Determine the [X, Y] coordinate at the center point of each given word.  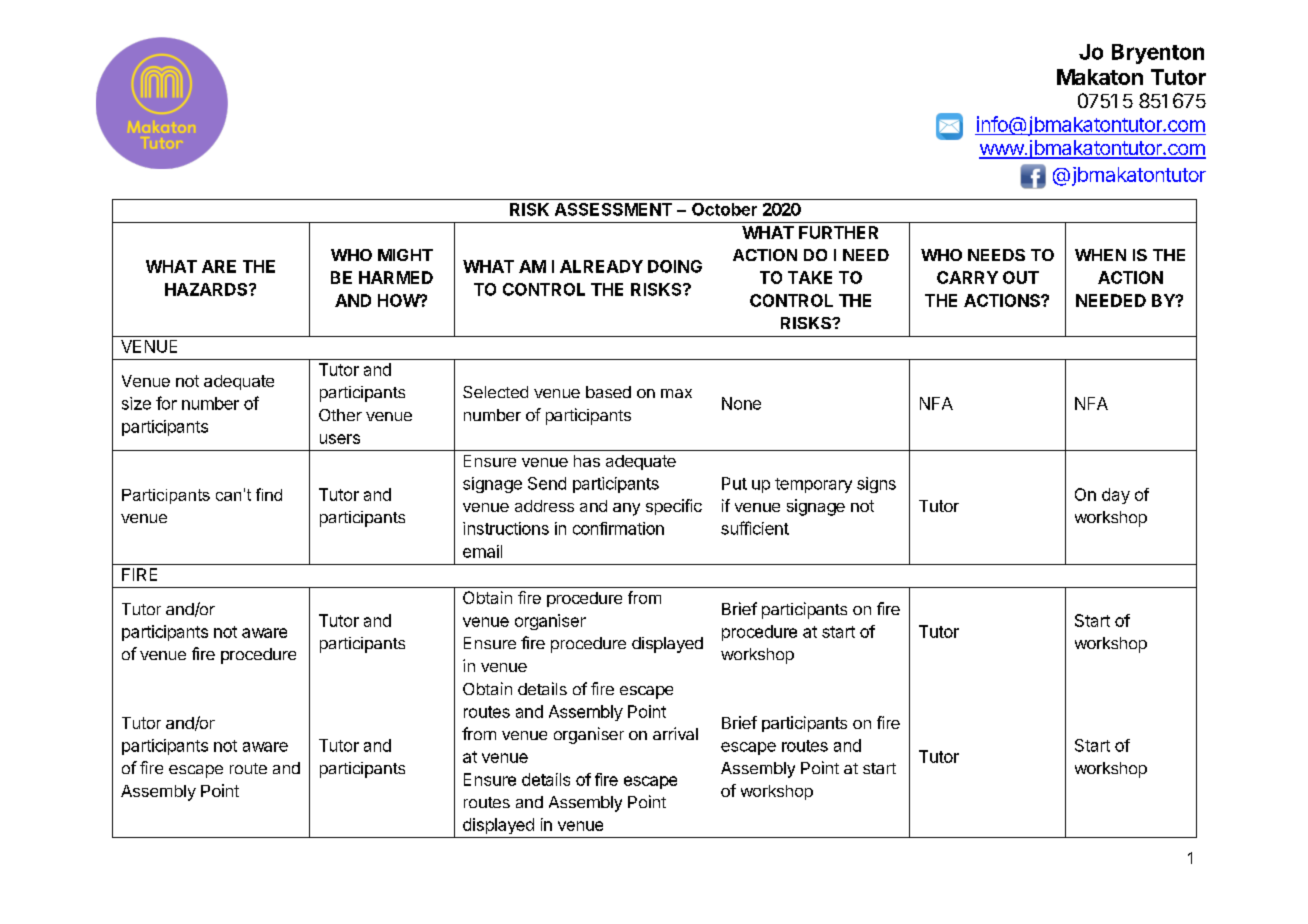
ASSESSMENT [613, 209]
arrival [675, 733]
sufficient [755, 528]
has [587, 461]
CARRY [967, 277]
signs [876, 485]
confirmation [618, 528]
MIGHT [405, 255]
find [269, 494]
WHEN [1100, 255]
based [608, 392]
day [1116, 496]
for [166, 403]
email [482, 551]
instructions [506, 528]
